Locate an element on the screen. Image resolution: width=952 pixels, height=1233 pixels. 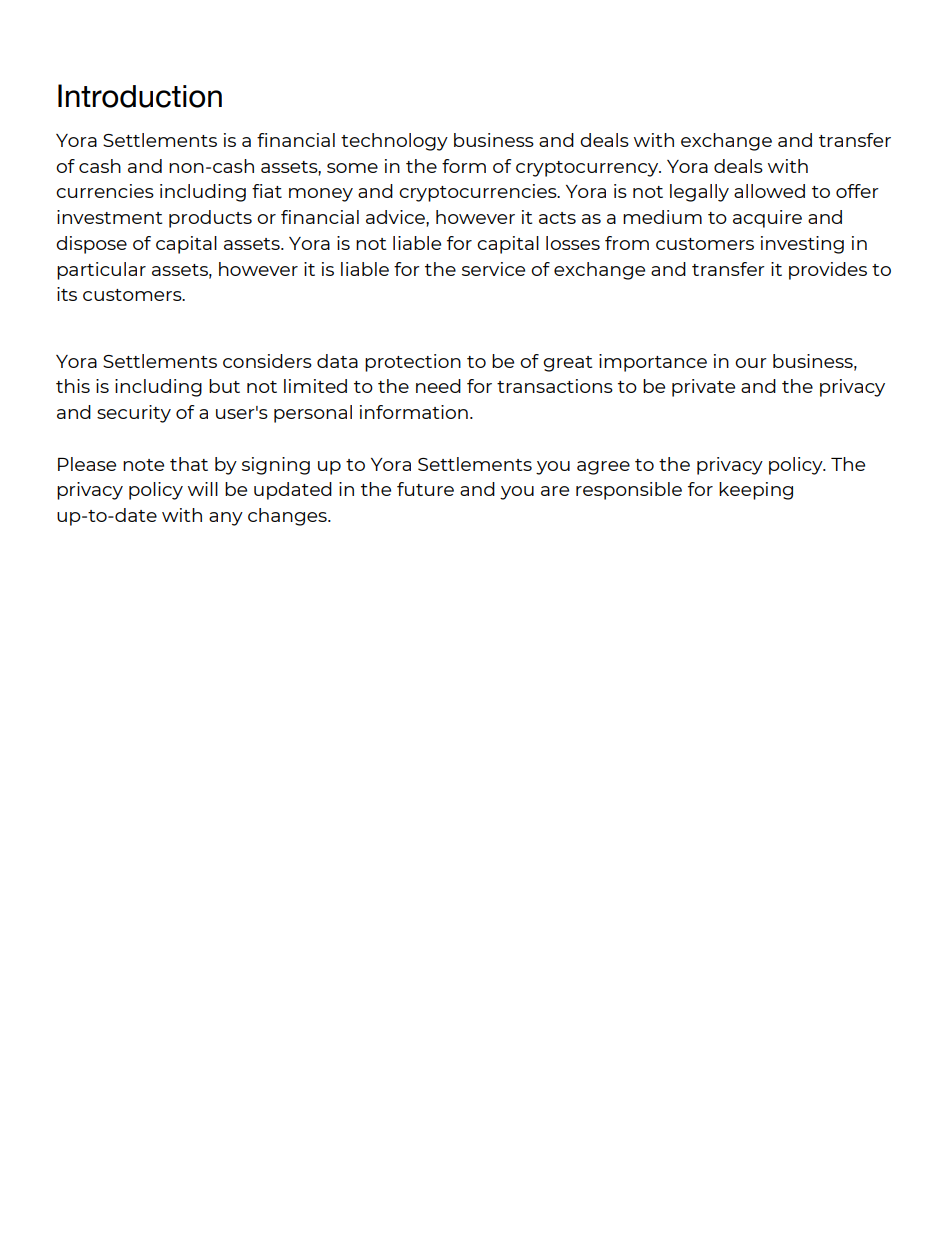
service is located at coordinates (493, 269).
